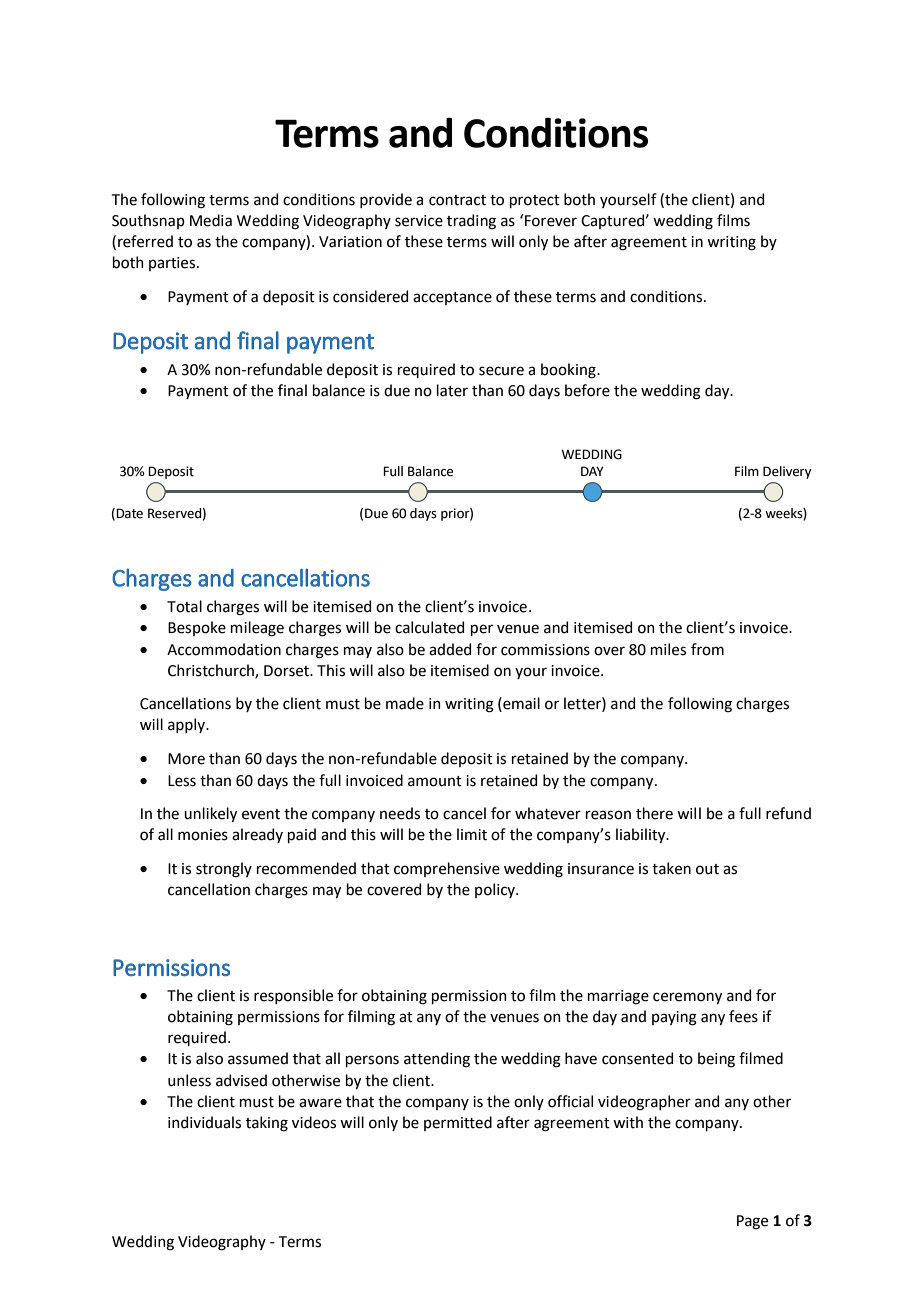 The width and height of the screenshot is (924, 1307). What do you see at coordinates (707, 649) in the screenshot?
I see `from` at bounding box center [707, 649].
